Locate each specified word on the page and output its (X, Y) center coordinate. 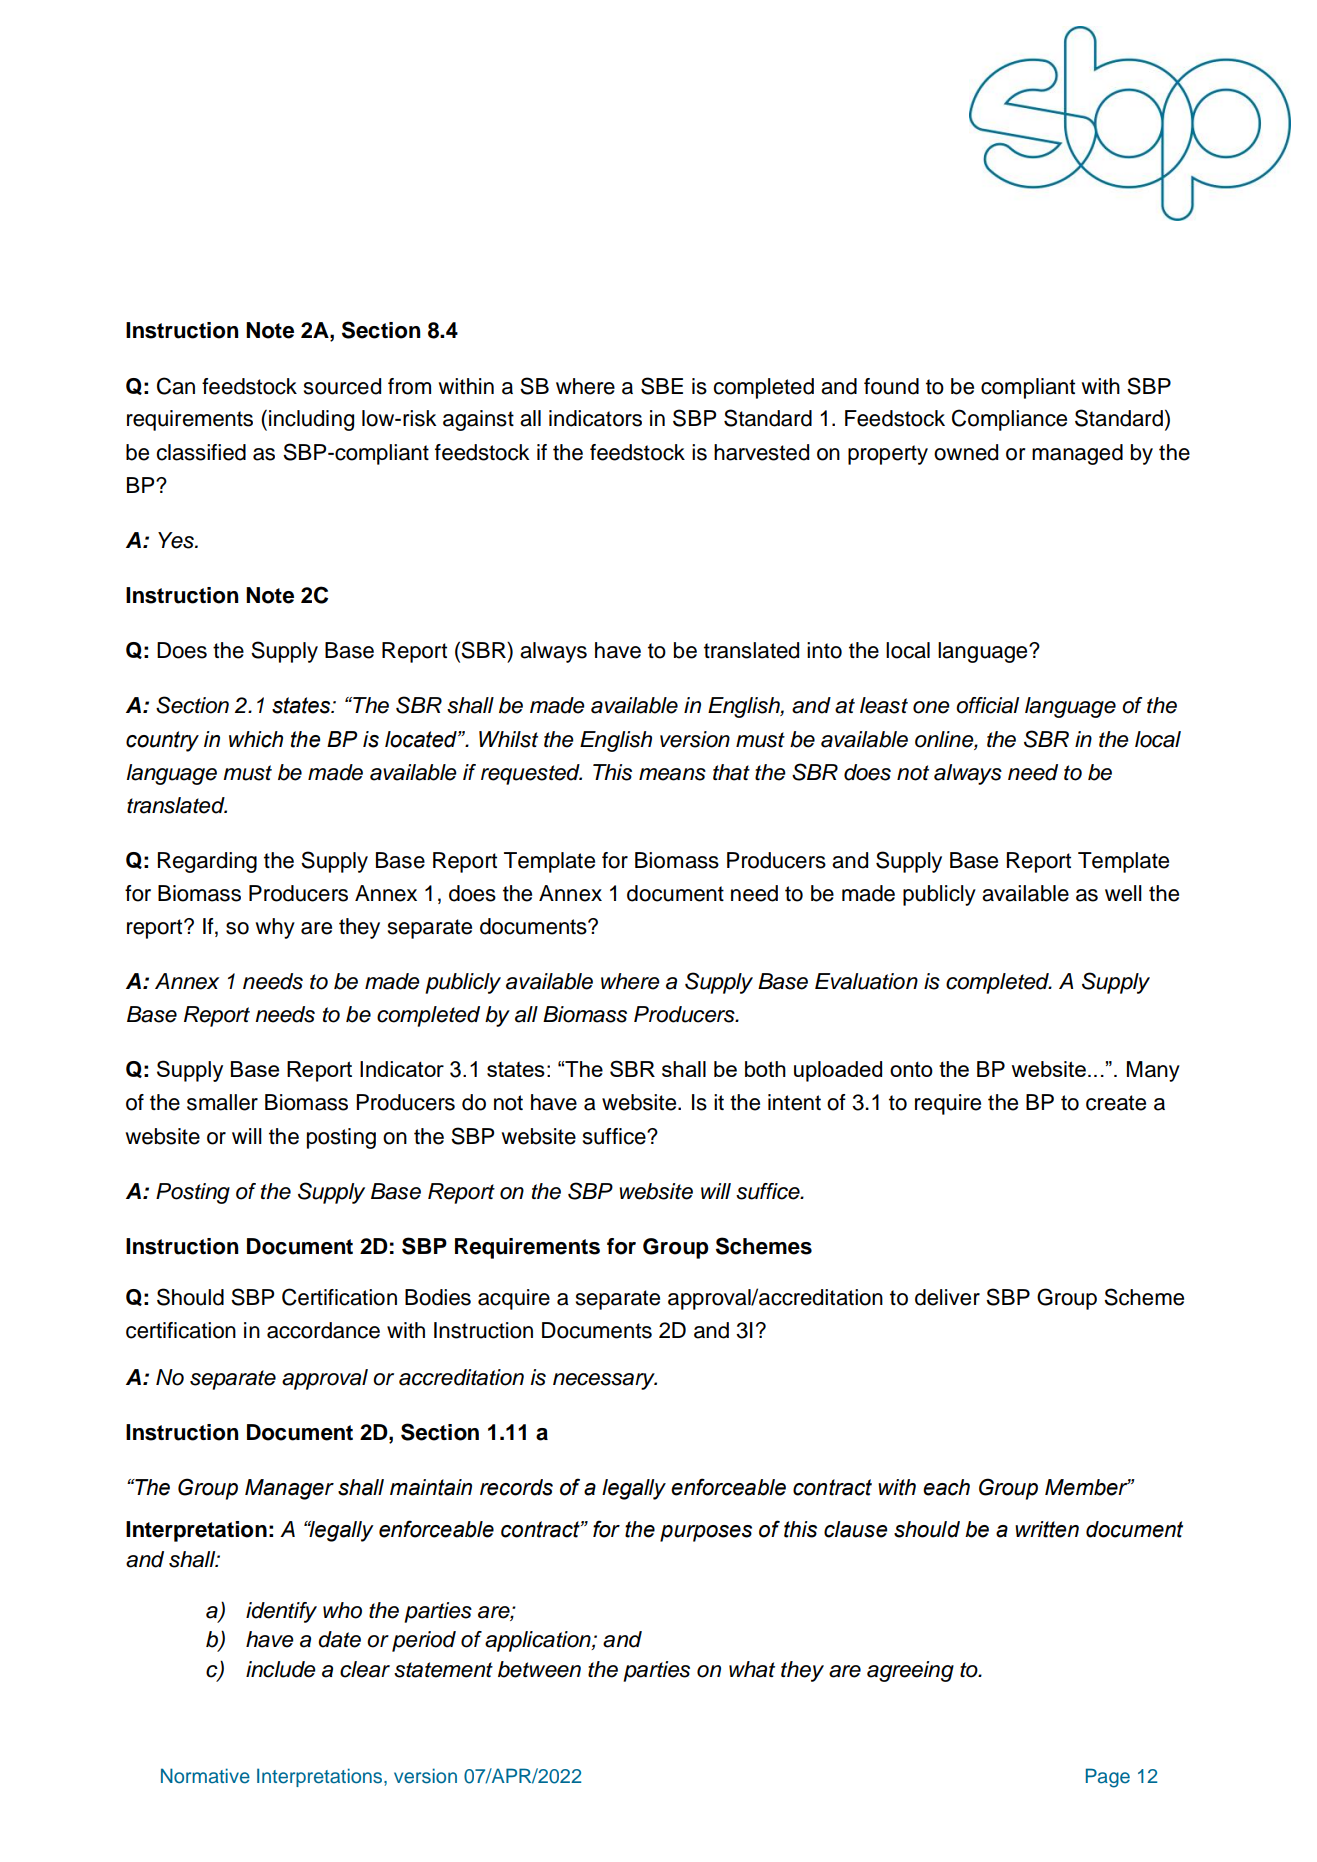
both (765, 1069)
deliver (947, 1297)
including (311, 420)
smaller (222, 1102)
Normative (205, 1776)
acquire (514, 1299)
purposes (706, 1533)
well (1123, 893)
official (987, 705)
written (1047, 1529)
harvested (761, 452)
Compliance (1009, 420)
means (672, 774)
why (275, 928)
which (256, 739)
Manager (289, 1489)
